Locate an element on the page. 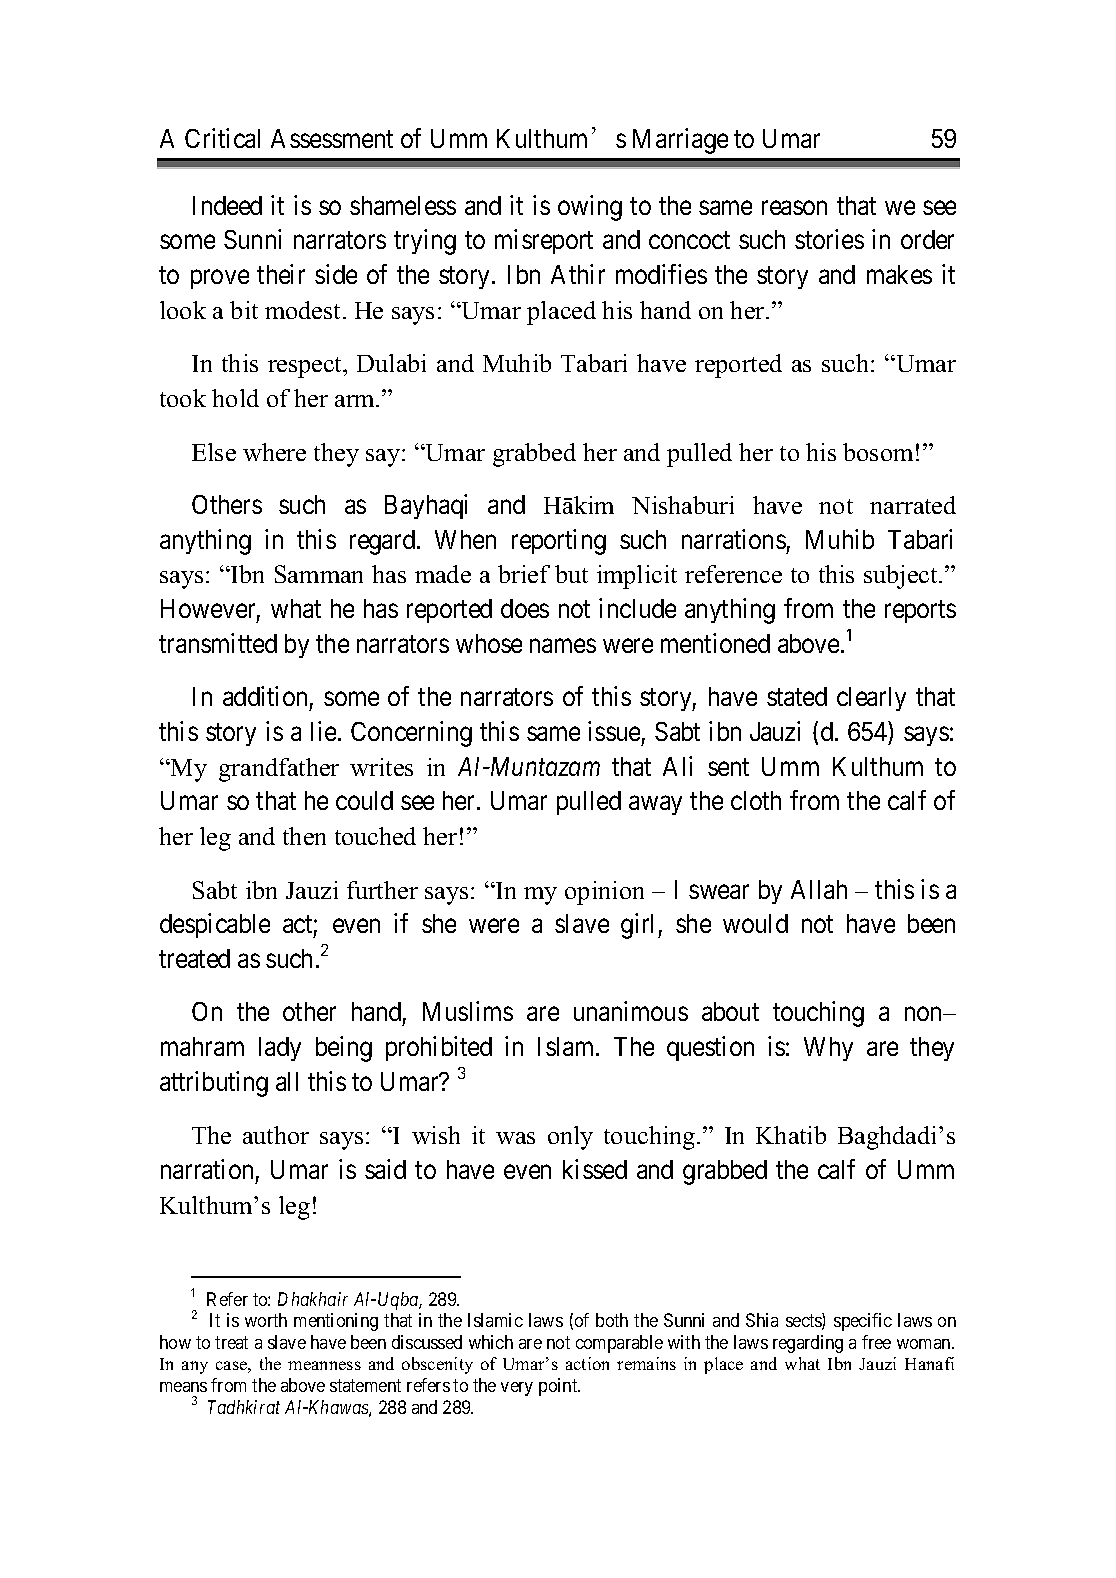 This page has height=1578, width=1116. Indeed is located at coordinates (227, 205).
